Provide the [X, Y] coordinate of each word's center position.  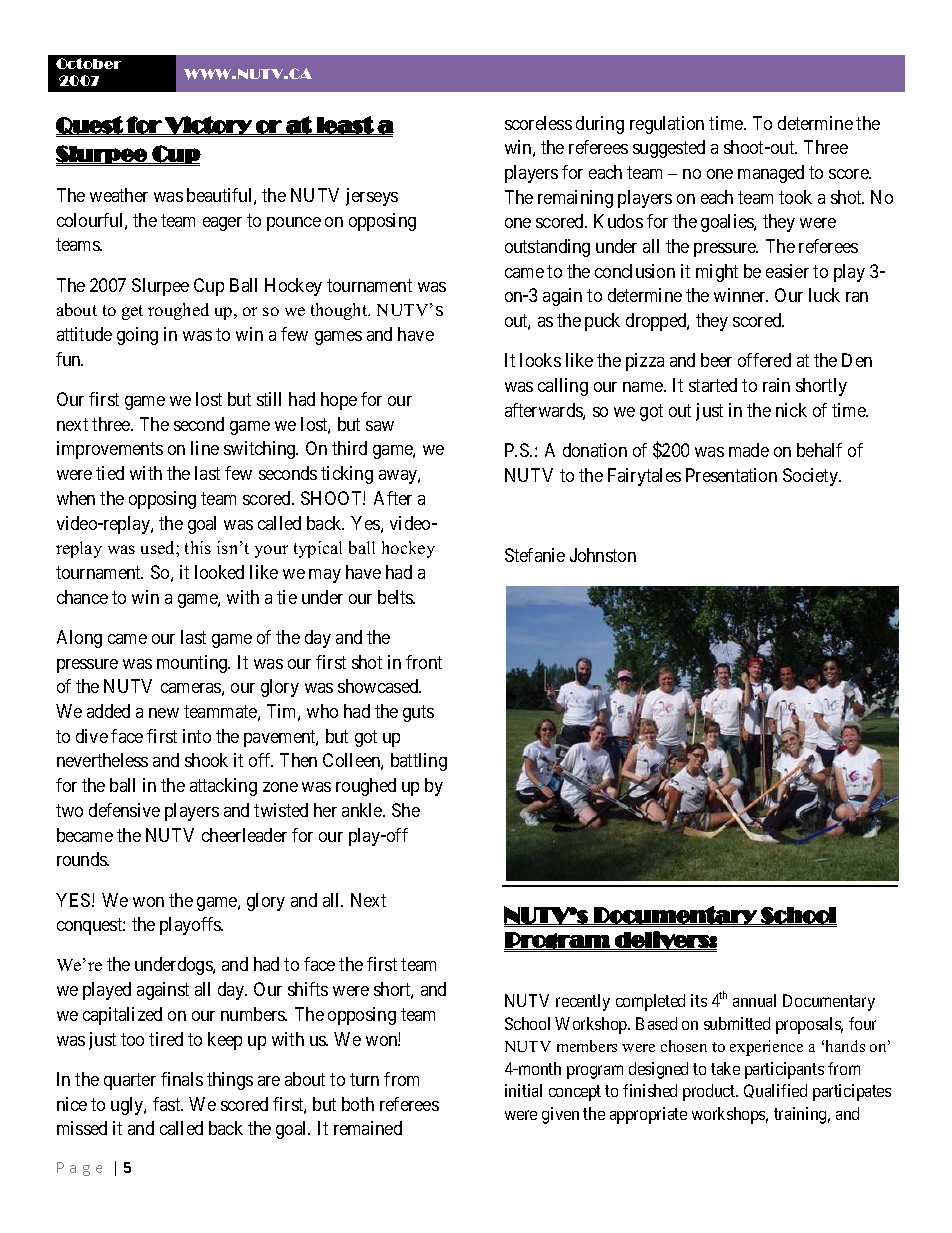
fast [168, 1104]
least [345, 125]
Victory [208, 125]
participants [784, 1070]
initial [523, 1090]
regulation [667, 125]
